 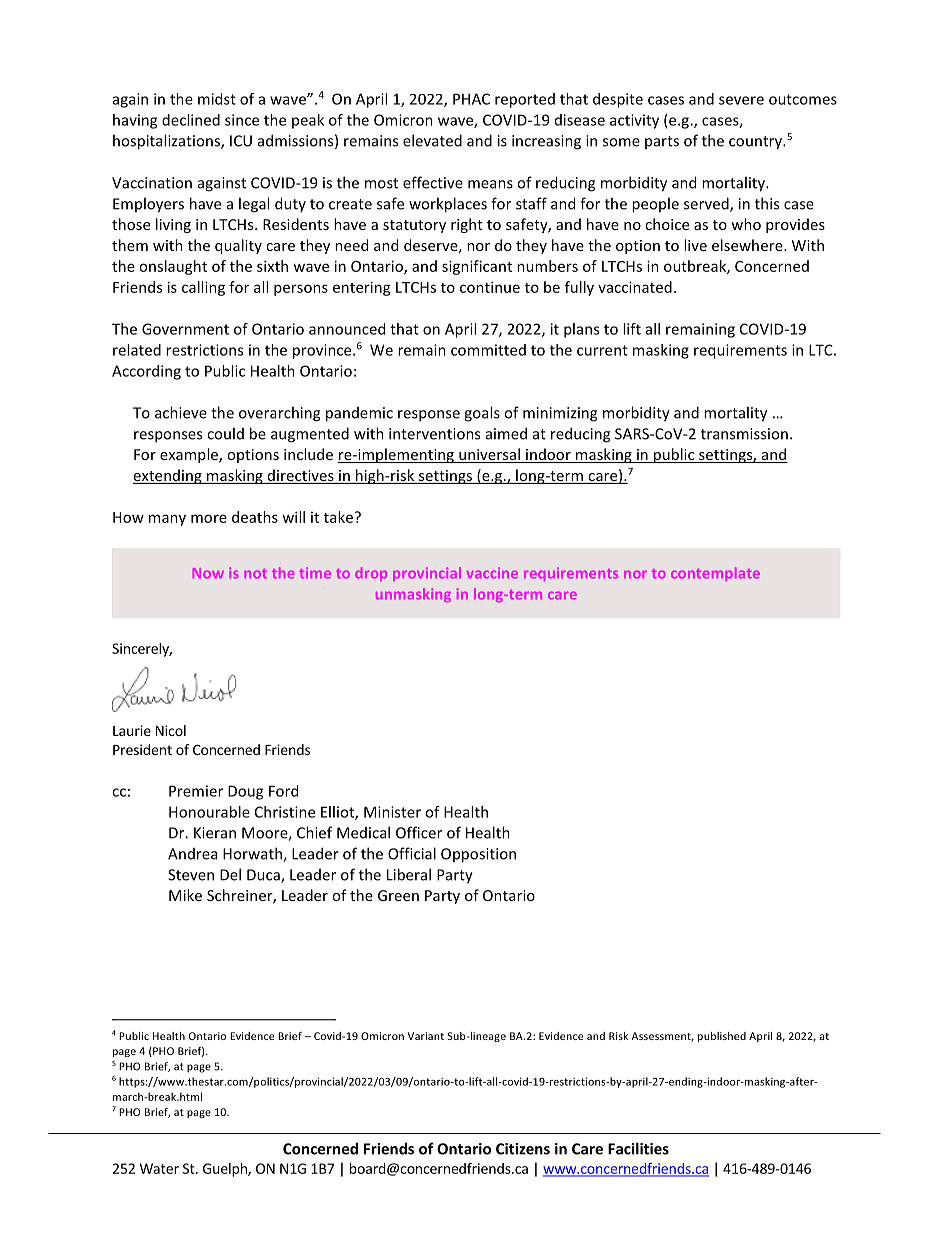 What do you see at coordinates (478, 855) in the page?
I see `Opposition` at bounding box center [478, 855].
